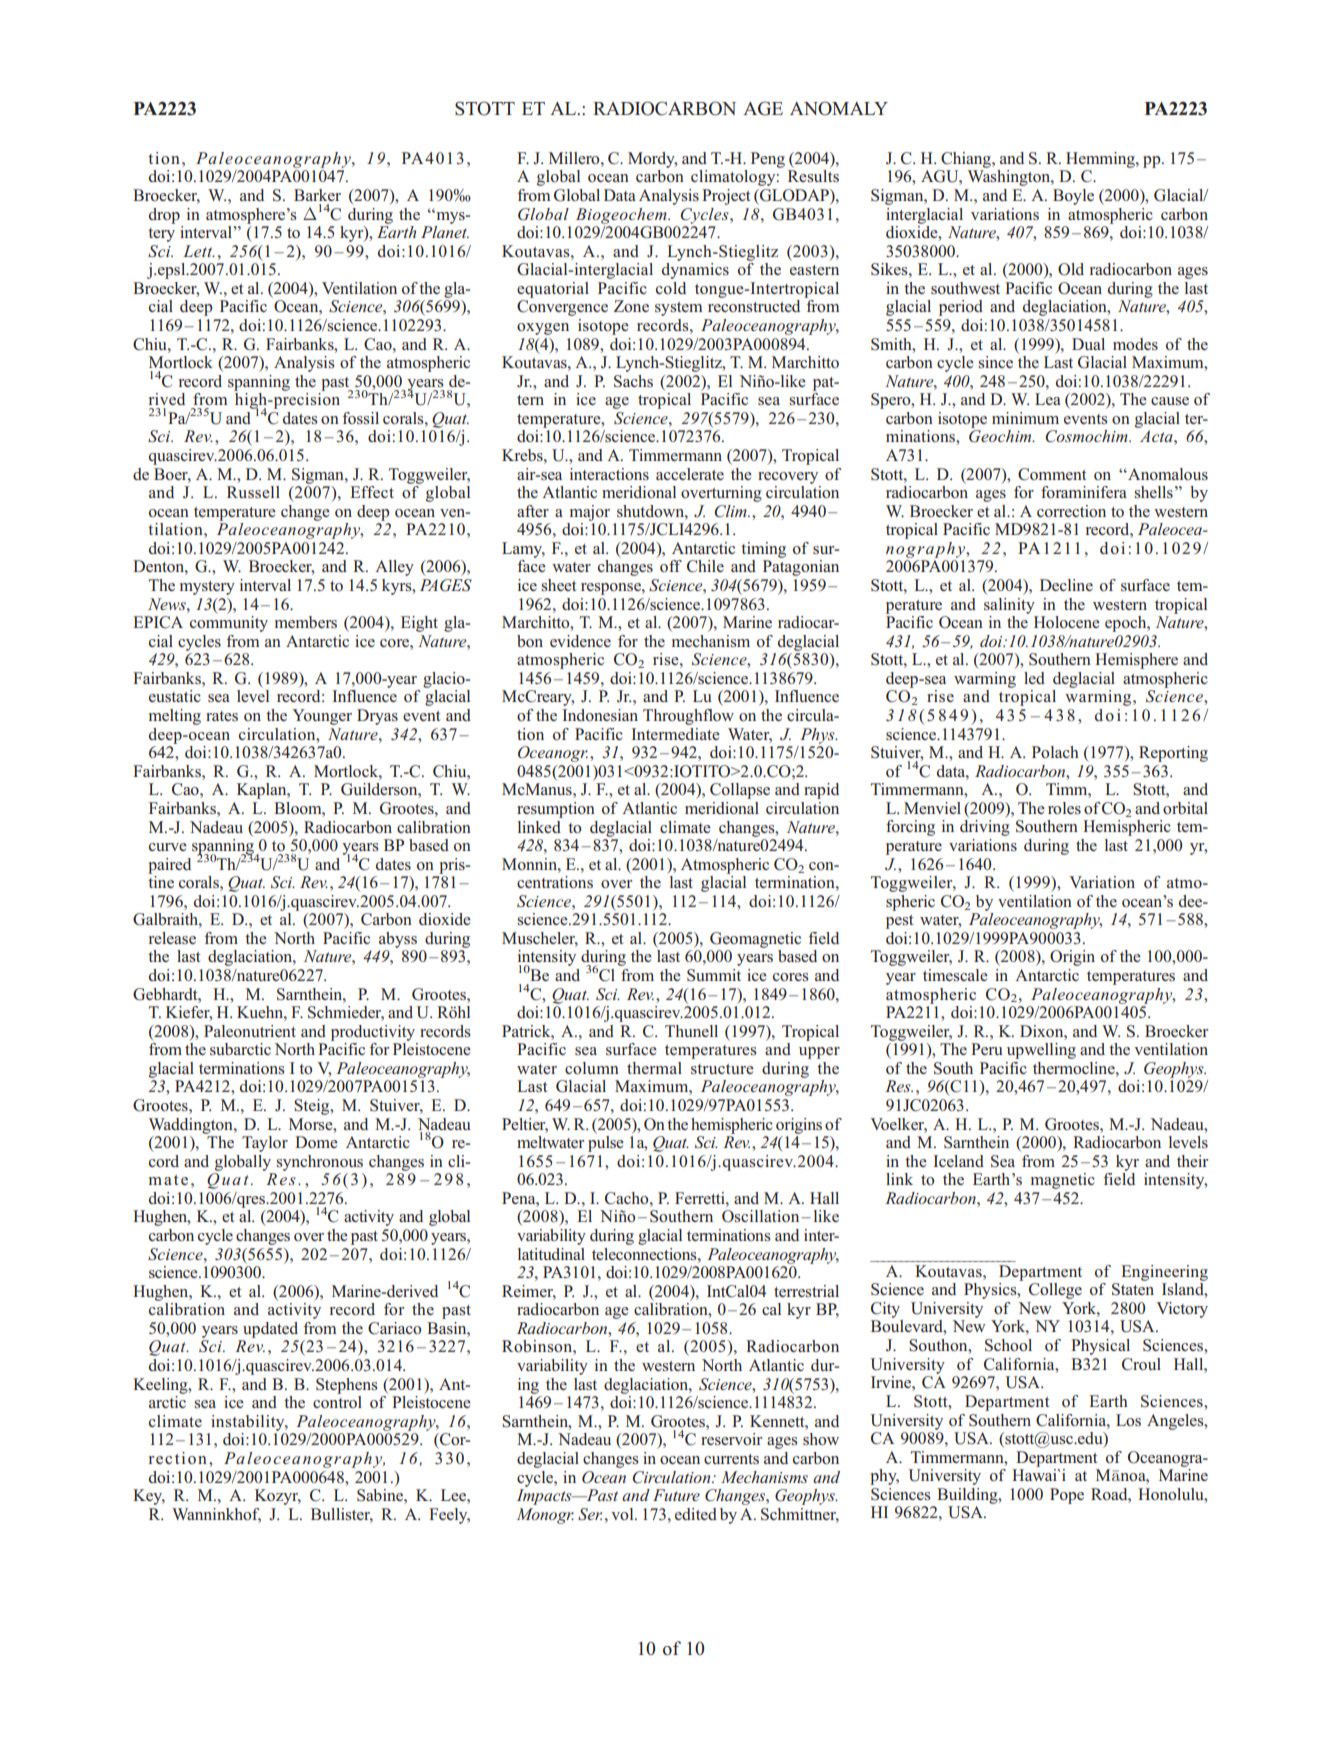 The height and width of the screenshot is (1737, 1342). I want to click on College, so click(1055, 1291).
